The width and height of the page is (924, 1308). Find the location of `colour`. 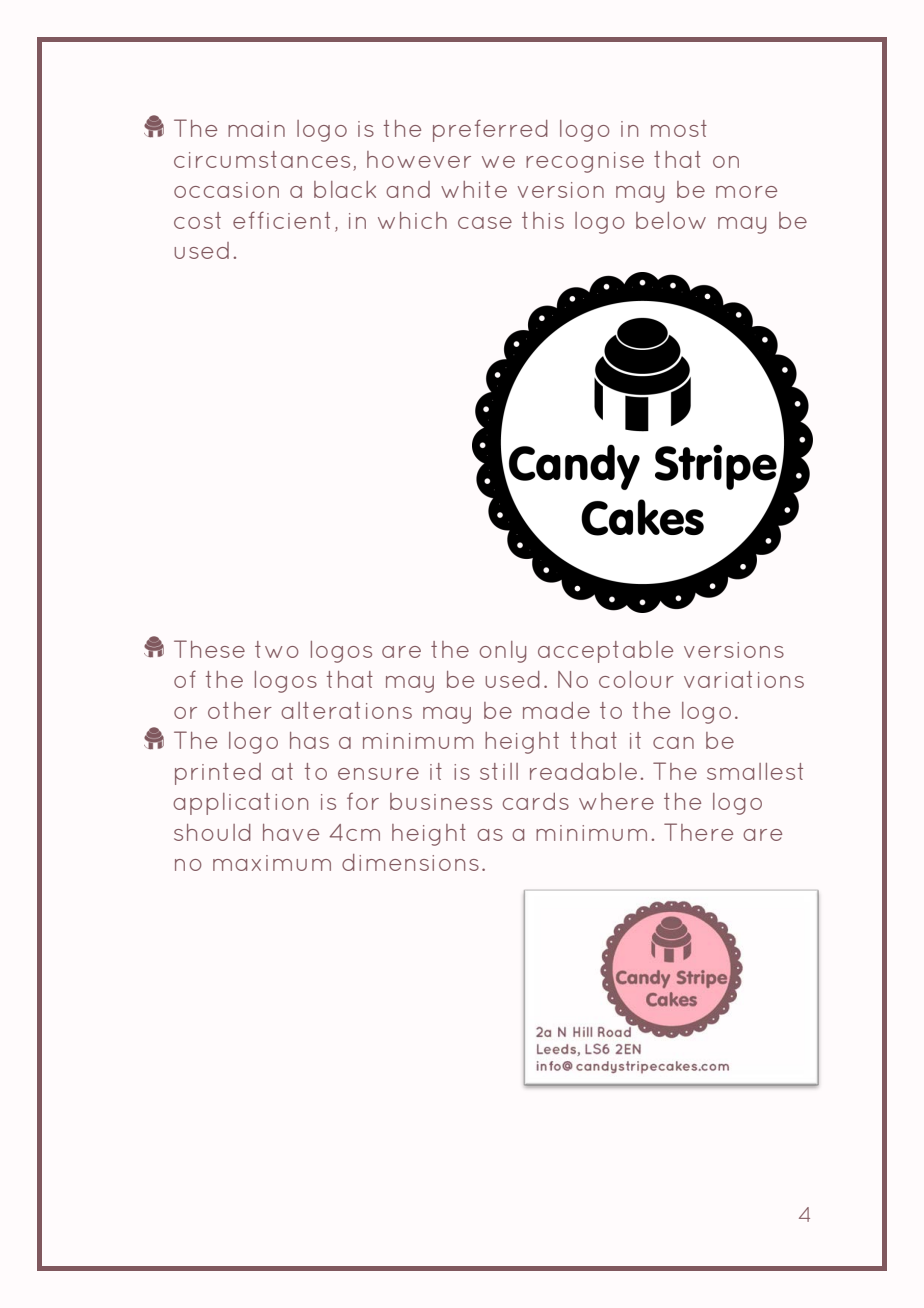

colour is located at coordinates (636, 679).
